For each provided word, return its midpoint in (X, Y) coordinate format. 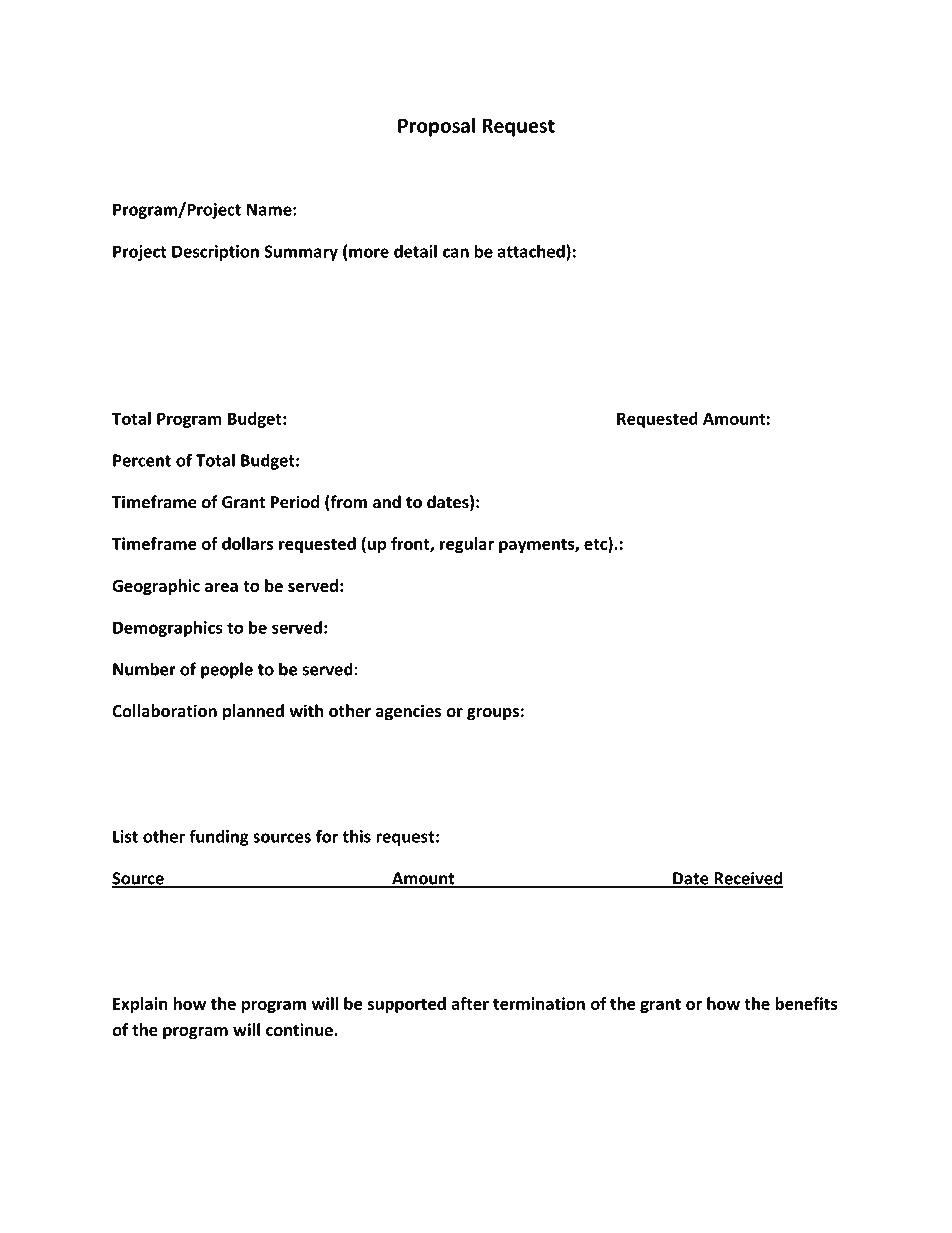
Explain (140, 1005)
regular (467, 545)
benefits (806, 1003)
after (470, 1003)
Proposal (436, 127)
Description (215, 253)
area (221, 587)
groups (493, 714)
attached (532, 252)
